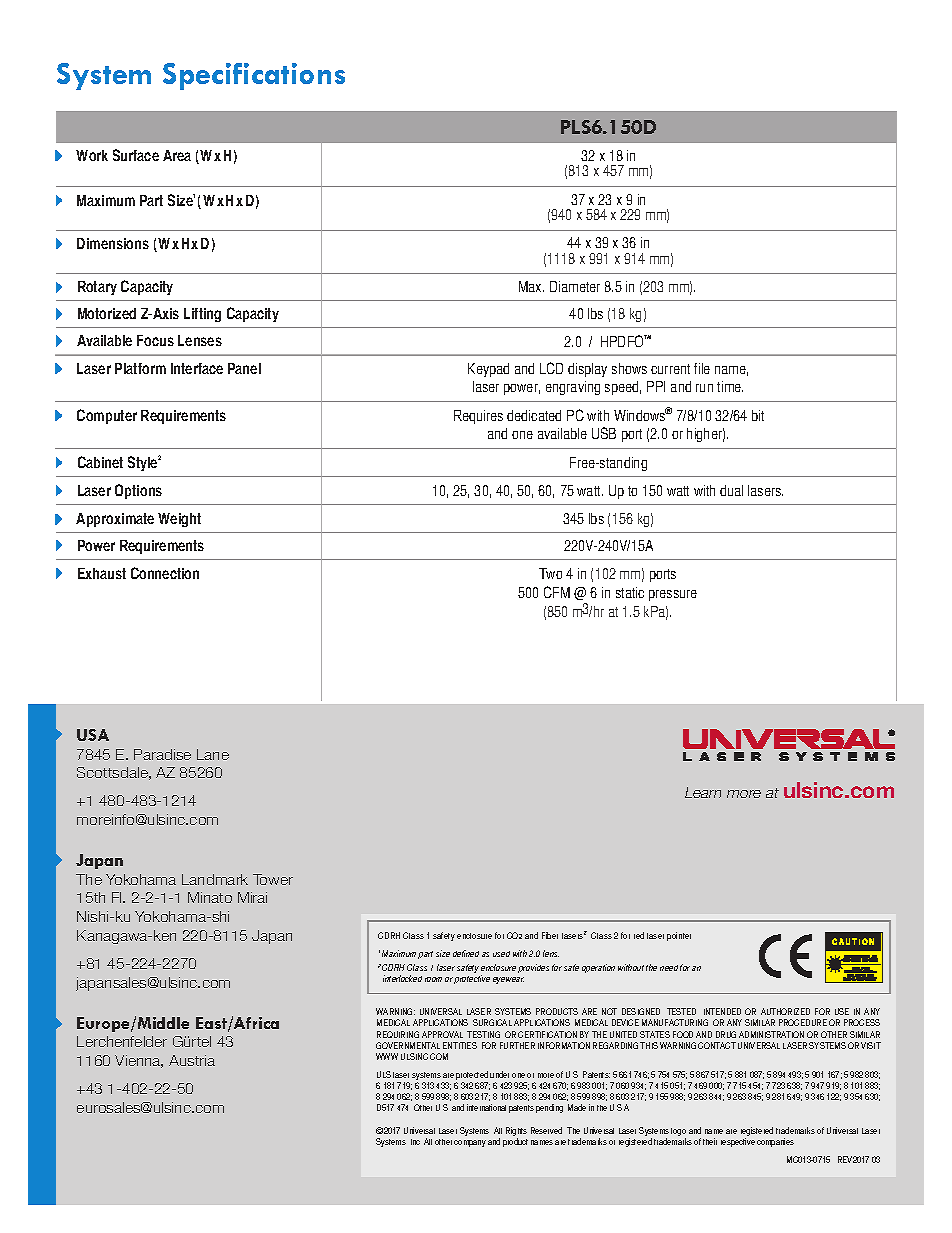 This screenshot has height=1233, width=952. What do you see at coordinates (575, 286) in the screenshot?
I see `Diameter` at bounding box center [575, 286].
